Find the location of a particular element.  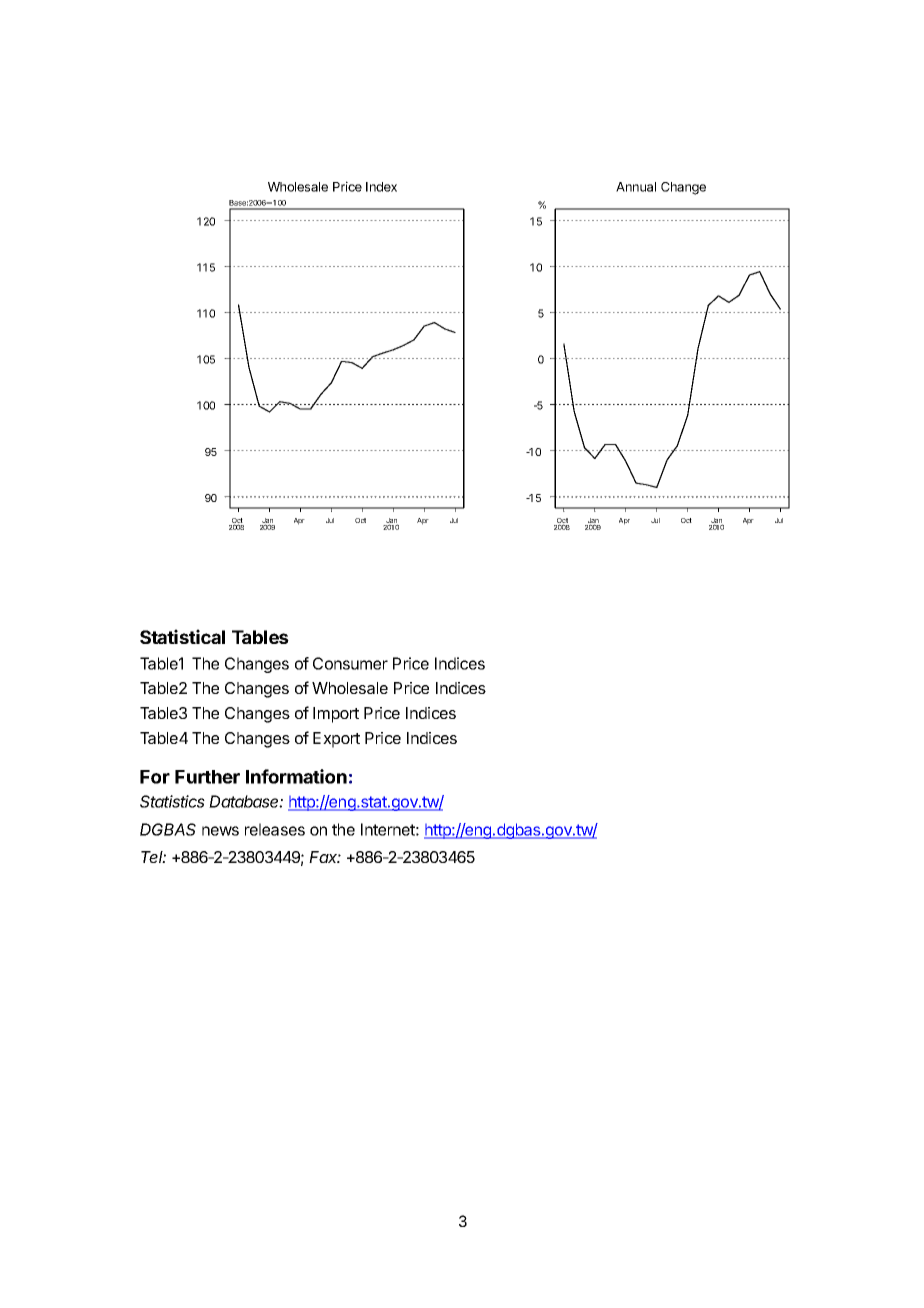

Export is located at coordinates (336, 740).
